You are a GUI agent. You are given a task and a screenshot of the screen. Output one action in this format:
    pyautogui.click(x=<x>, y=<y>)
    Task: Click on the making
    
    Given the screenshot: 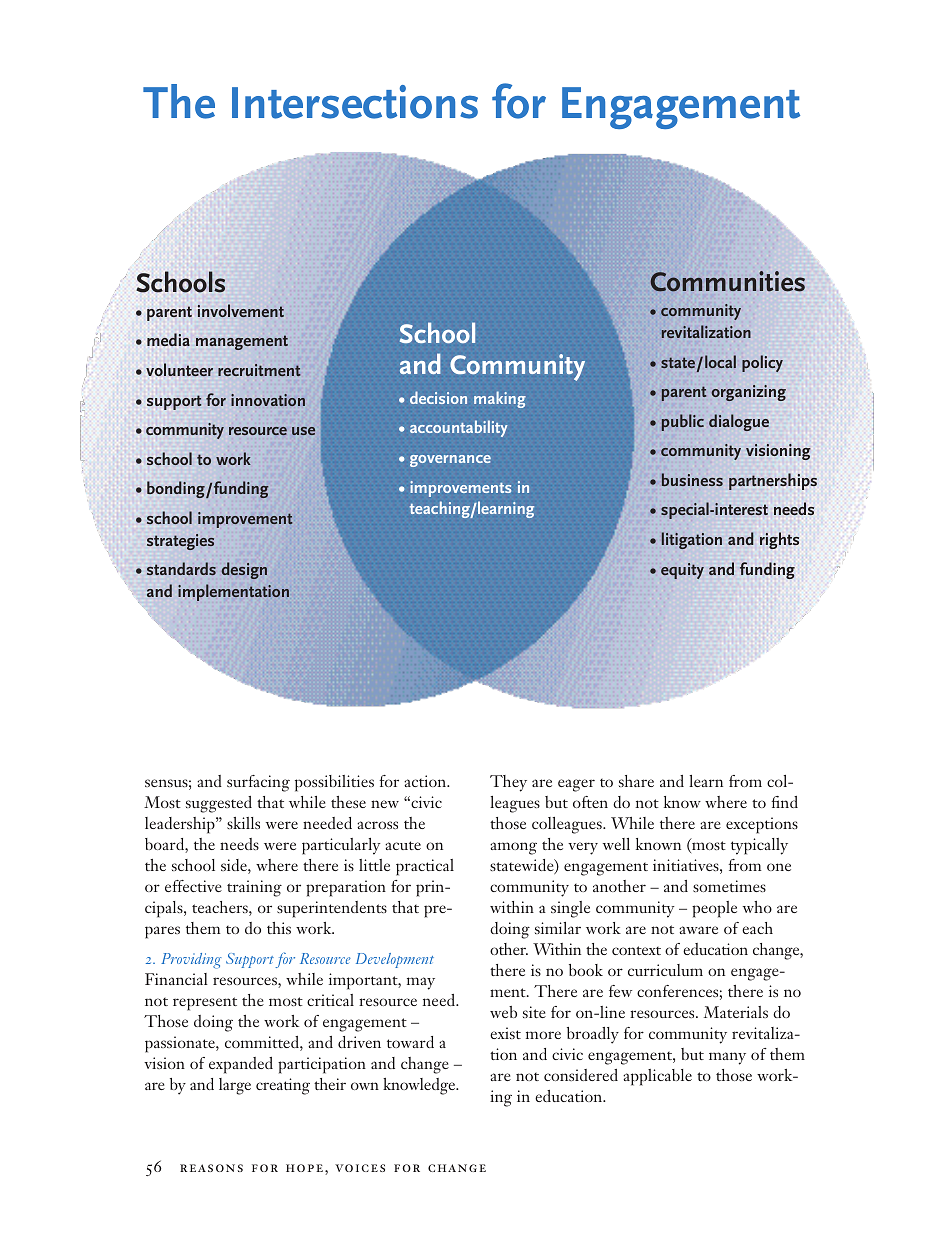 What is the action you would take?
    pyautogui.click(x=500, y=399)
